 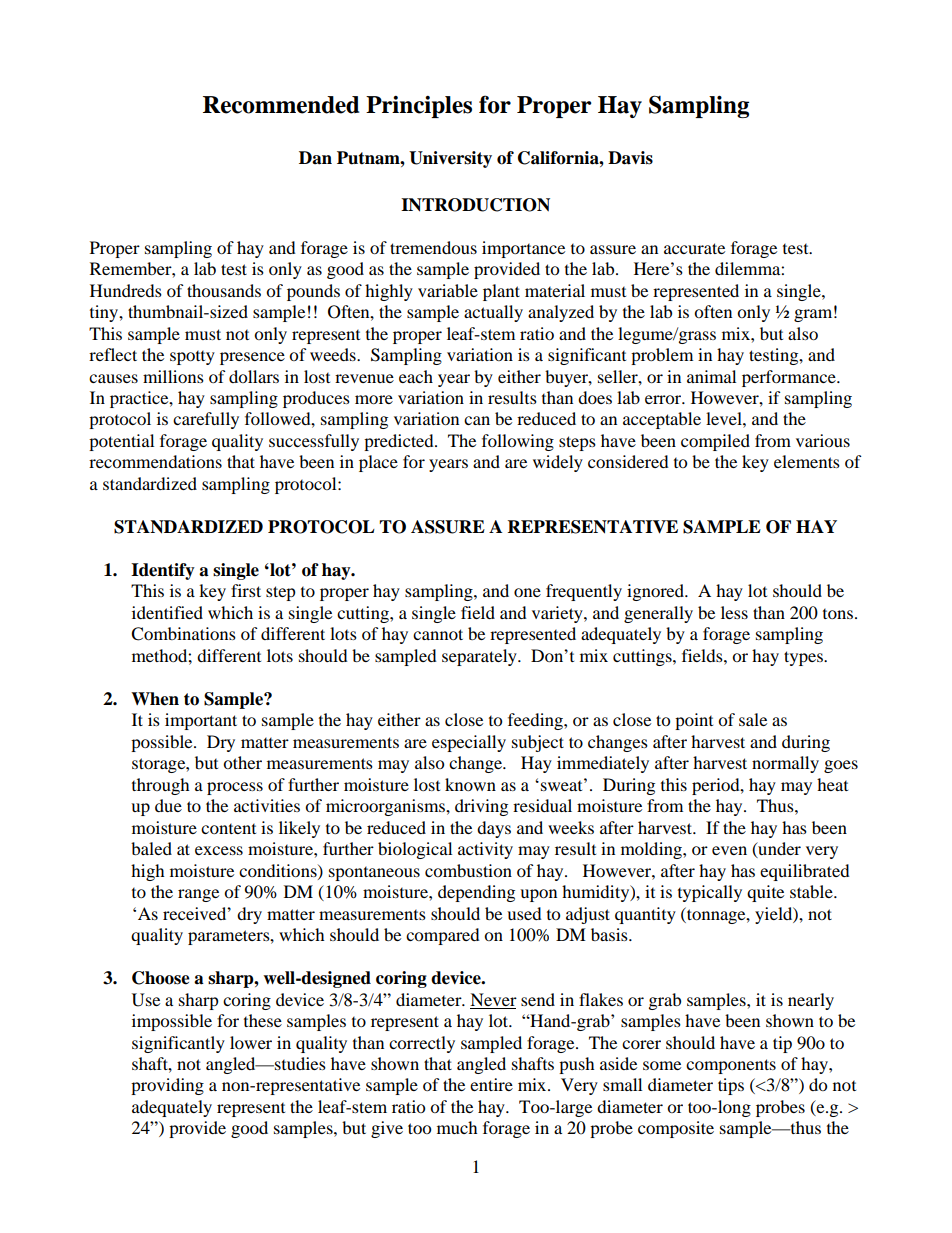 What do you see at coordinates (438, 634) in the screenshot?
I see `cannot` at bounding box center [438, 634].
